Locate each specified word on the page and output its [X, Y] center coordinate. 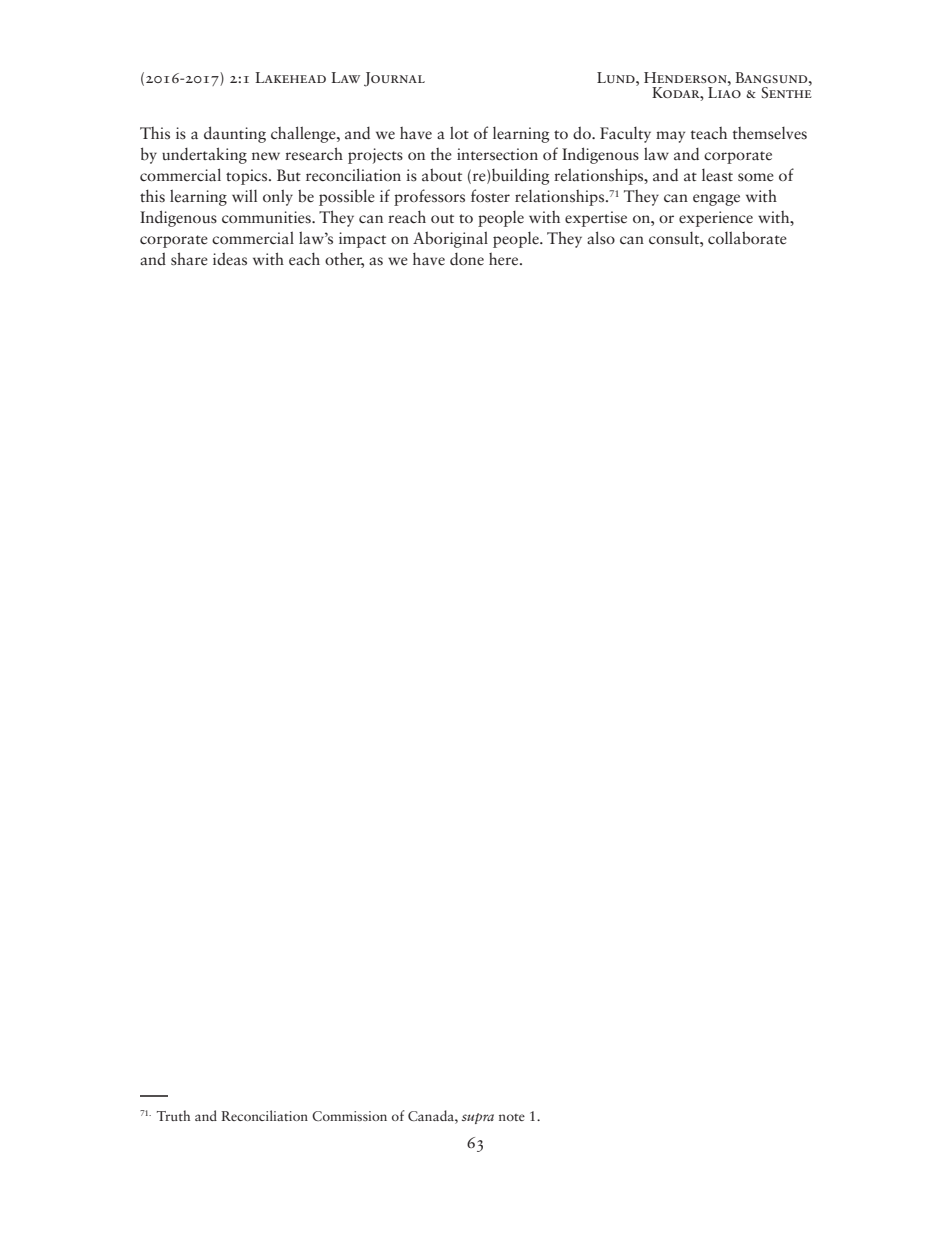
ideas [230, 259]
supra [478, 1118]
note [512, 1117]
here [505, 259]
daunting [235, 134]
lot [459, 132]
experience [716, 219]
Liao [724, 91]
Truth [173, 1115]
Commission [349, 1116]
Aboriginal [450, 239]
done [467, 259]
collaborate [747, 238]
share [189, 259]
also [601, 238]
